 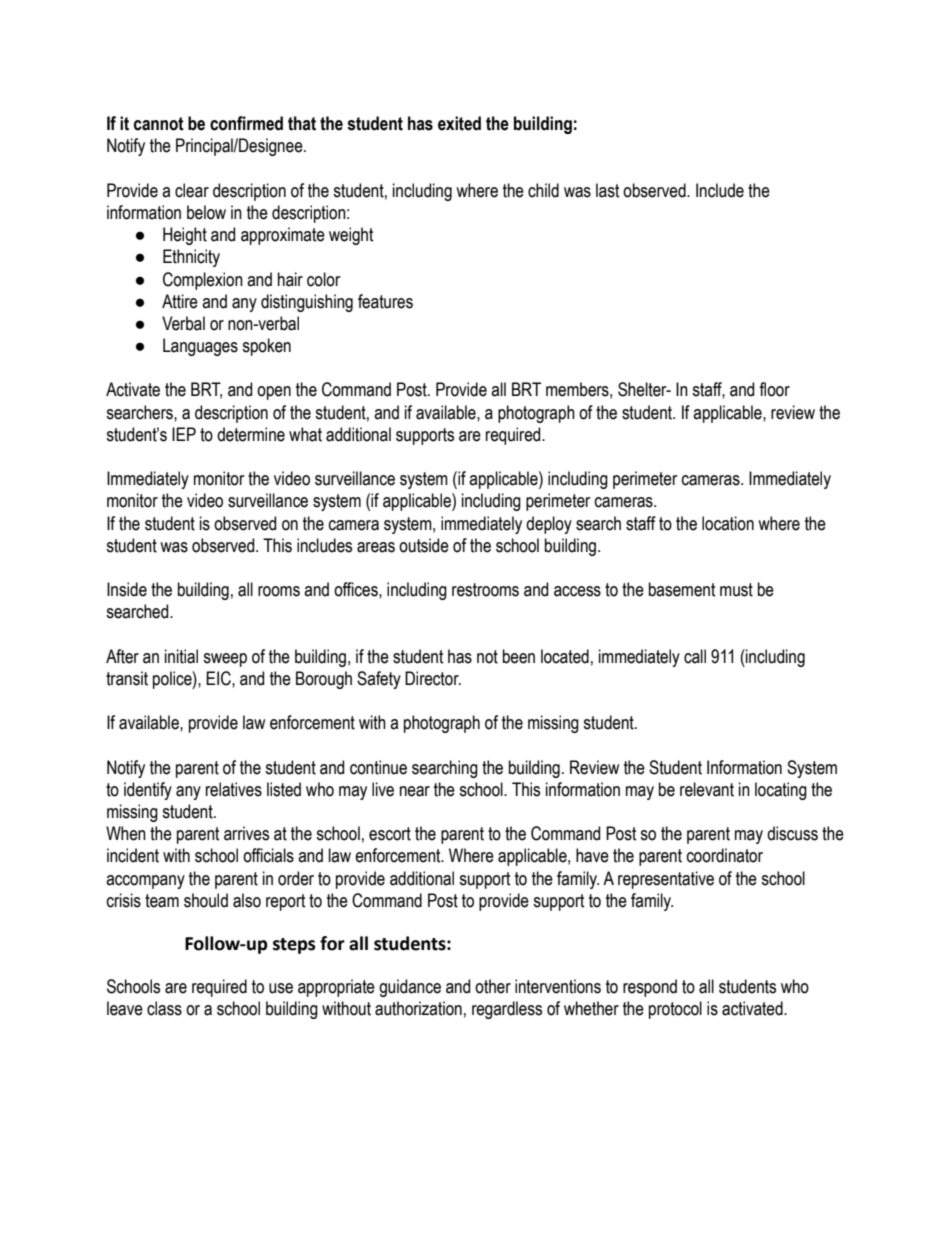 I want to click on cannot, so click(x=159, y=124).
